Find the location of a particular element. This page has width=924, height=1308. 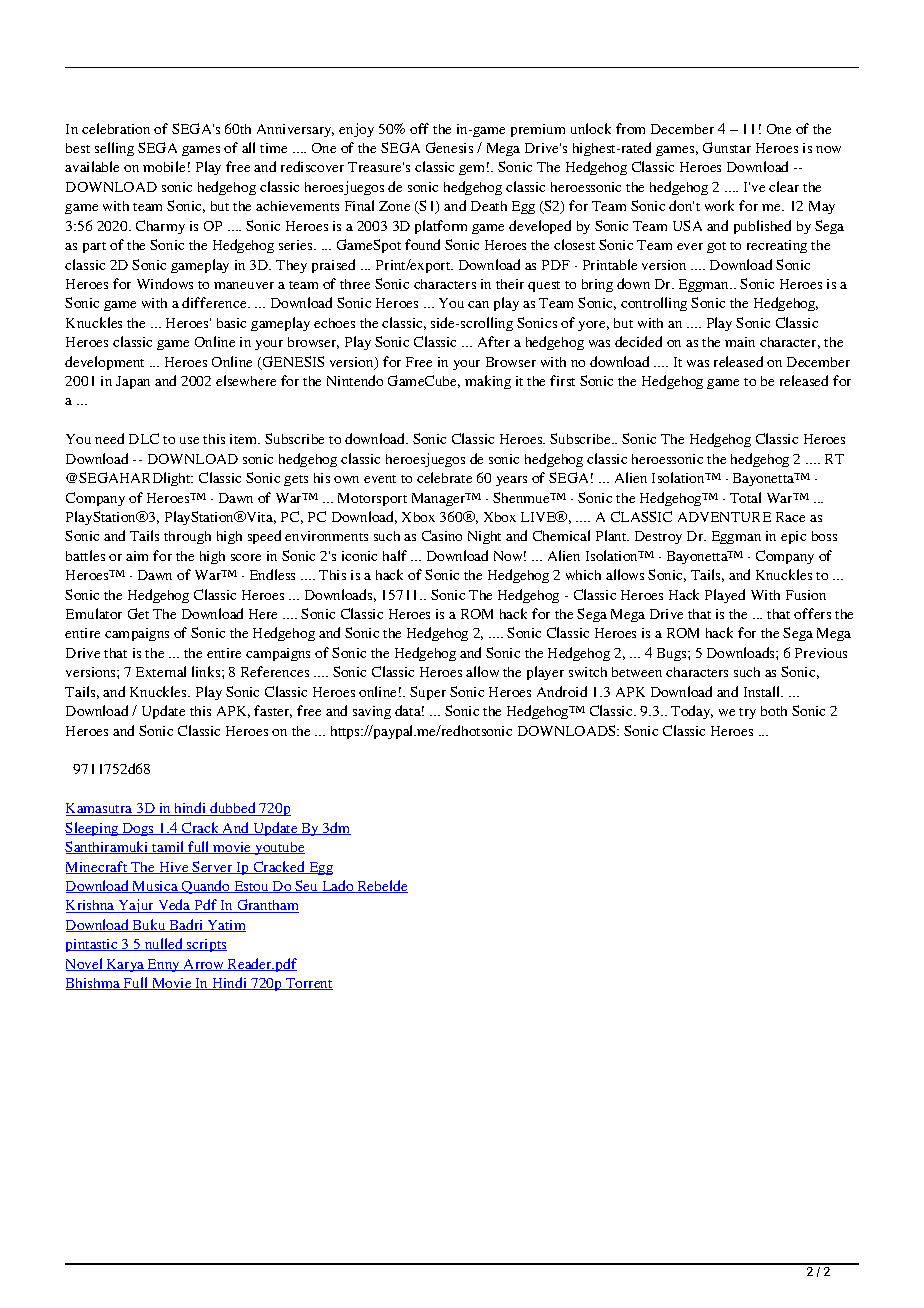

try is located at coordinates (747, 713).
